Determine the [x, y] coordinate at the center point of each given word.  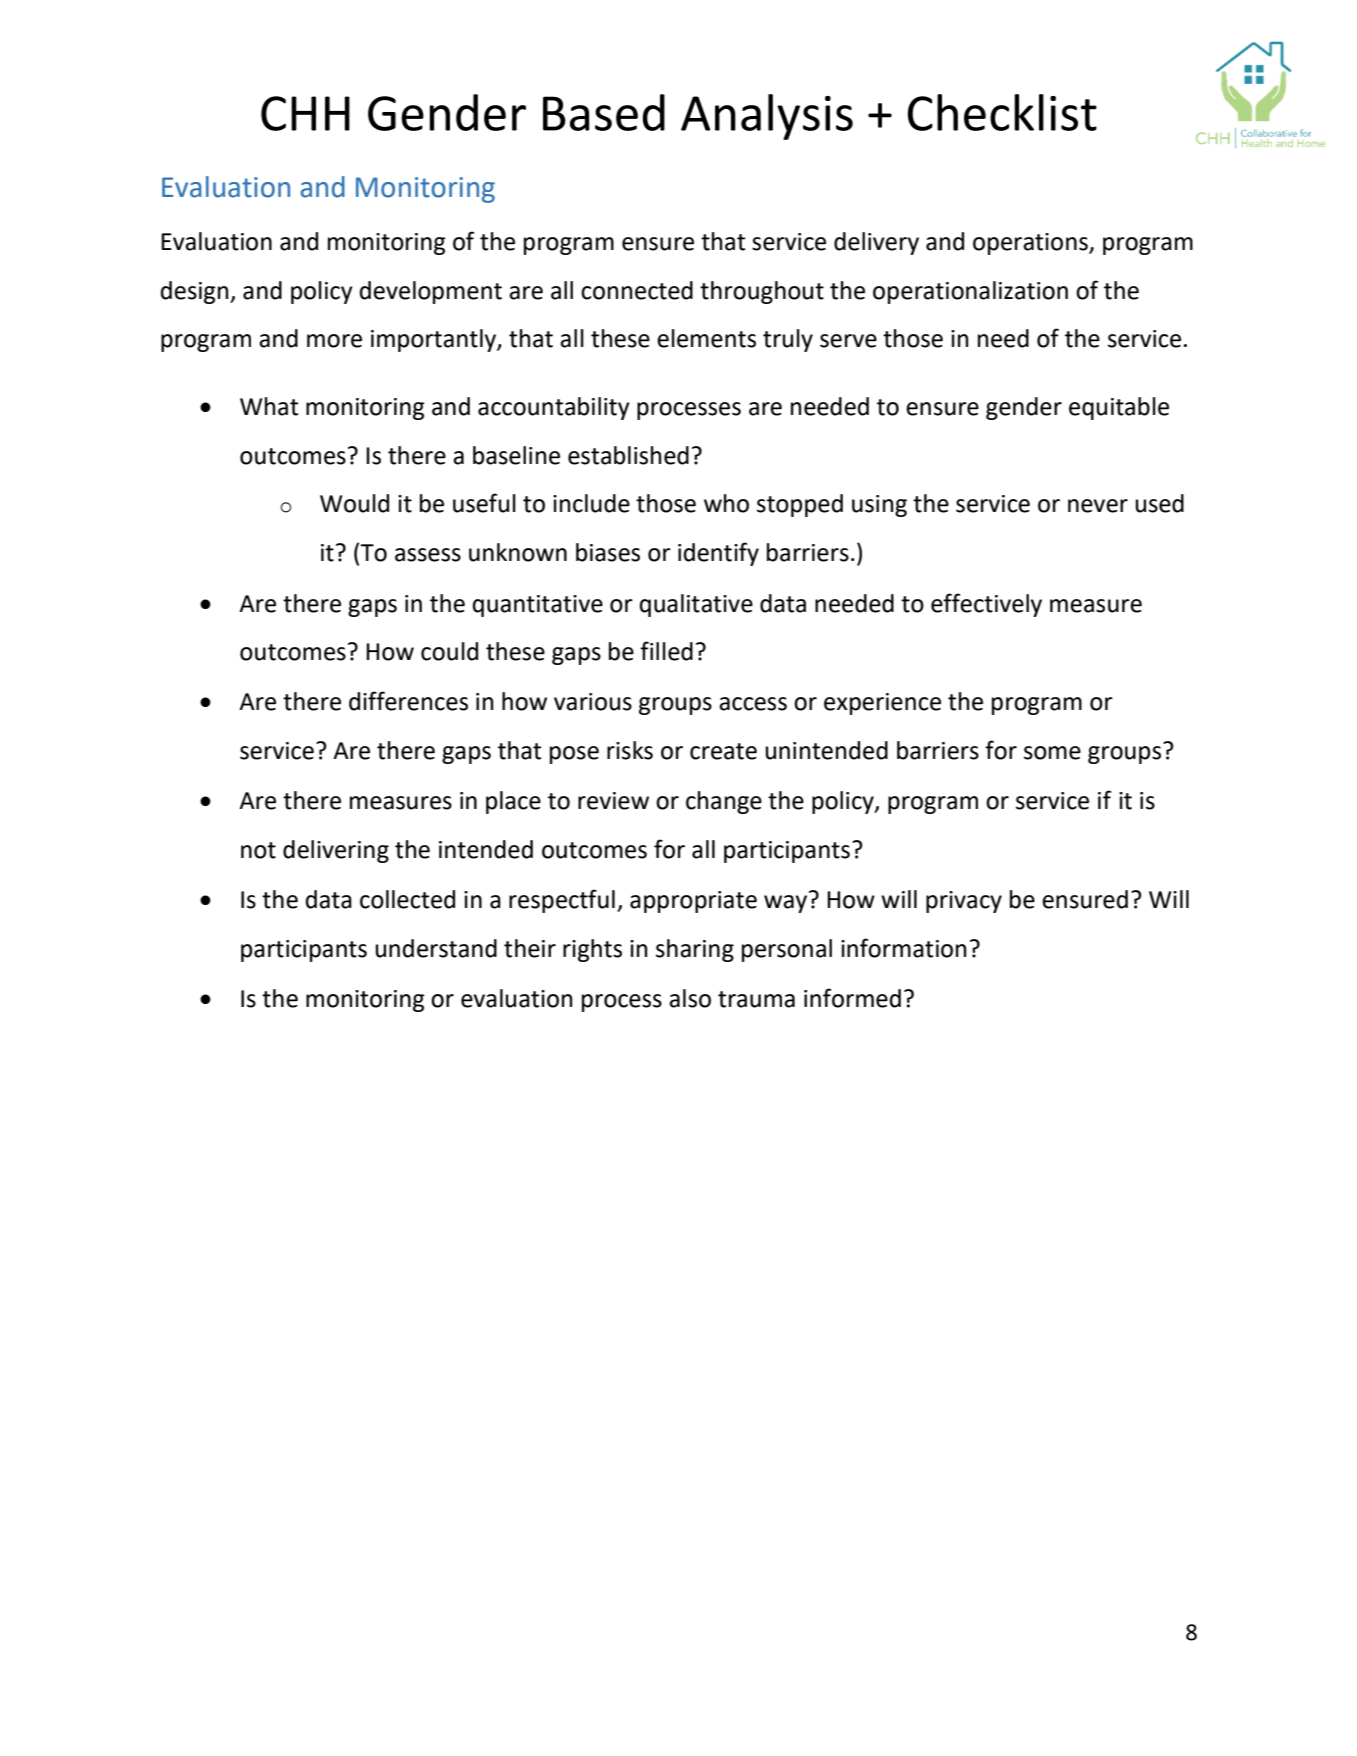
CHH [305, 113]
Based [604, 112]
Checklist [1002, 112]
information [903, 948]
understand [436, 948]
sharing [695, 950]
